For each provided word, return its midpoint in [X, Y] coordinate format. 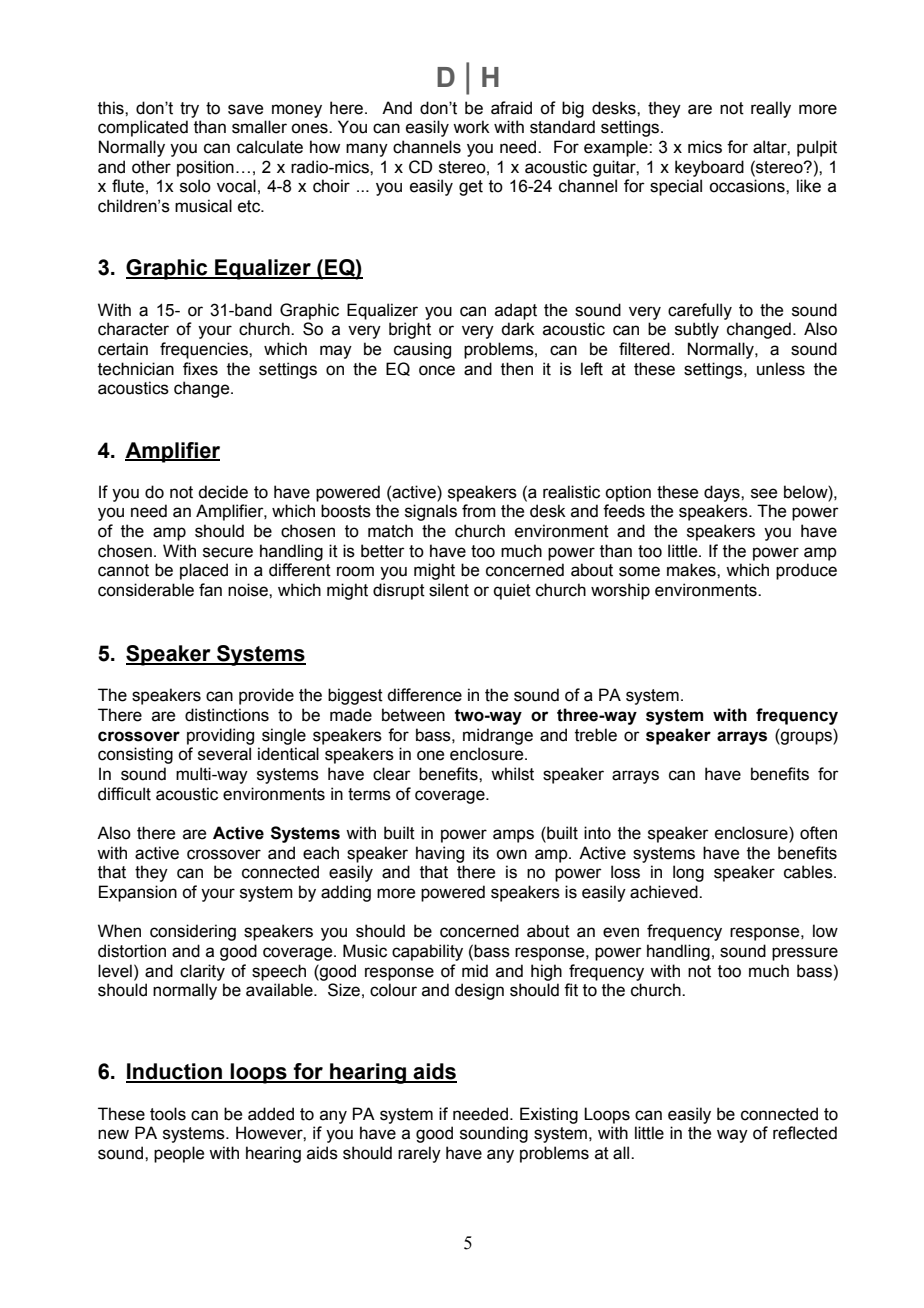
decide [223, 492]
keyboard [709, 168]
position [205, 168]
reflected [805, 1133]
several [224, 754]
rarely [419, 1154]
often [818, 833]
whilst [512, 774]
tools [168, 1114]
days [723, 493]
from [479, 511]
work [471, 127]
